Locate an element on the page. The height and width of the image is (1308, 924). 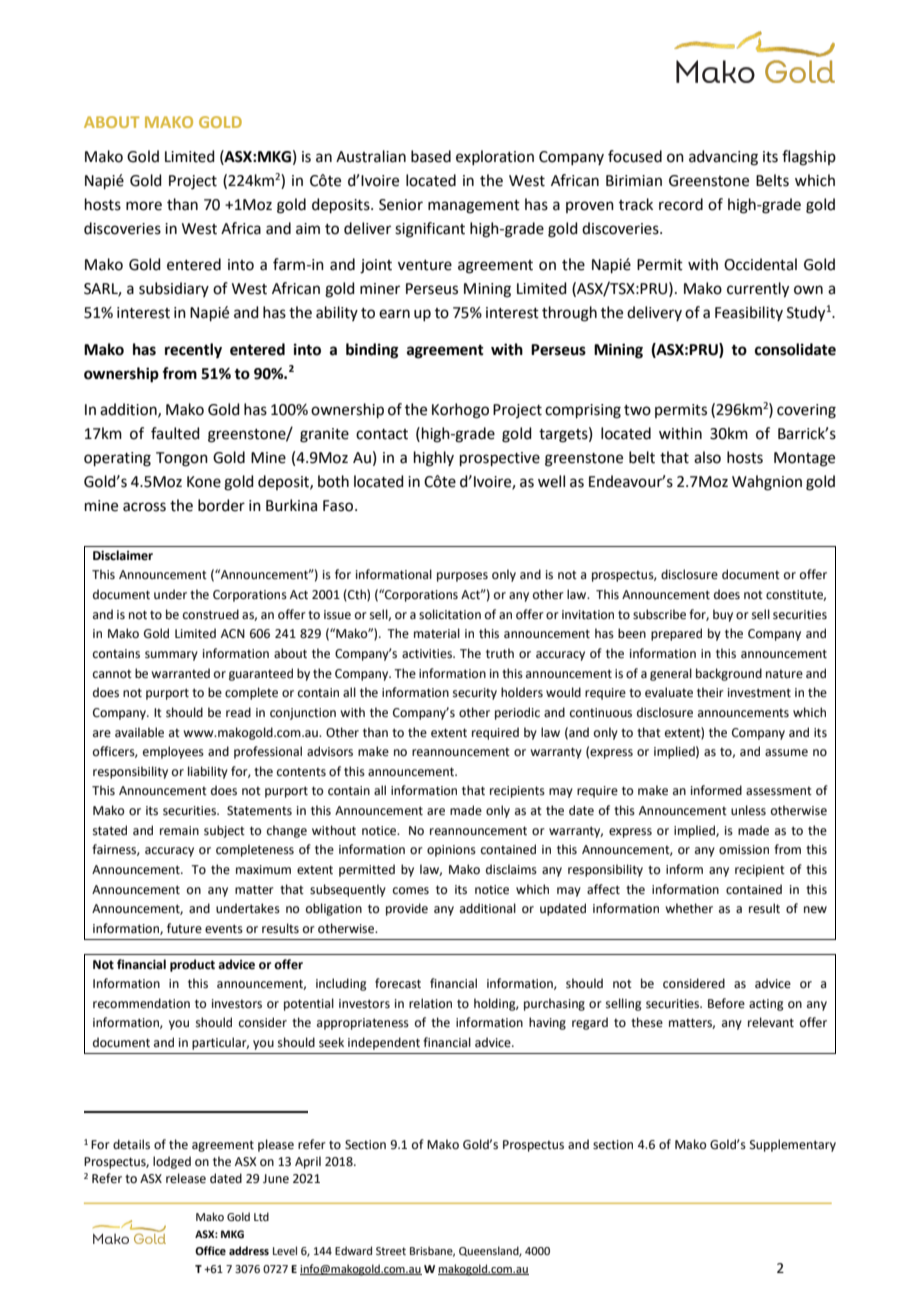
management is located at coordinates (474, 207).
